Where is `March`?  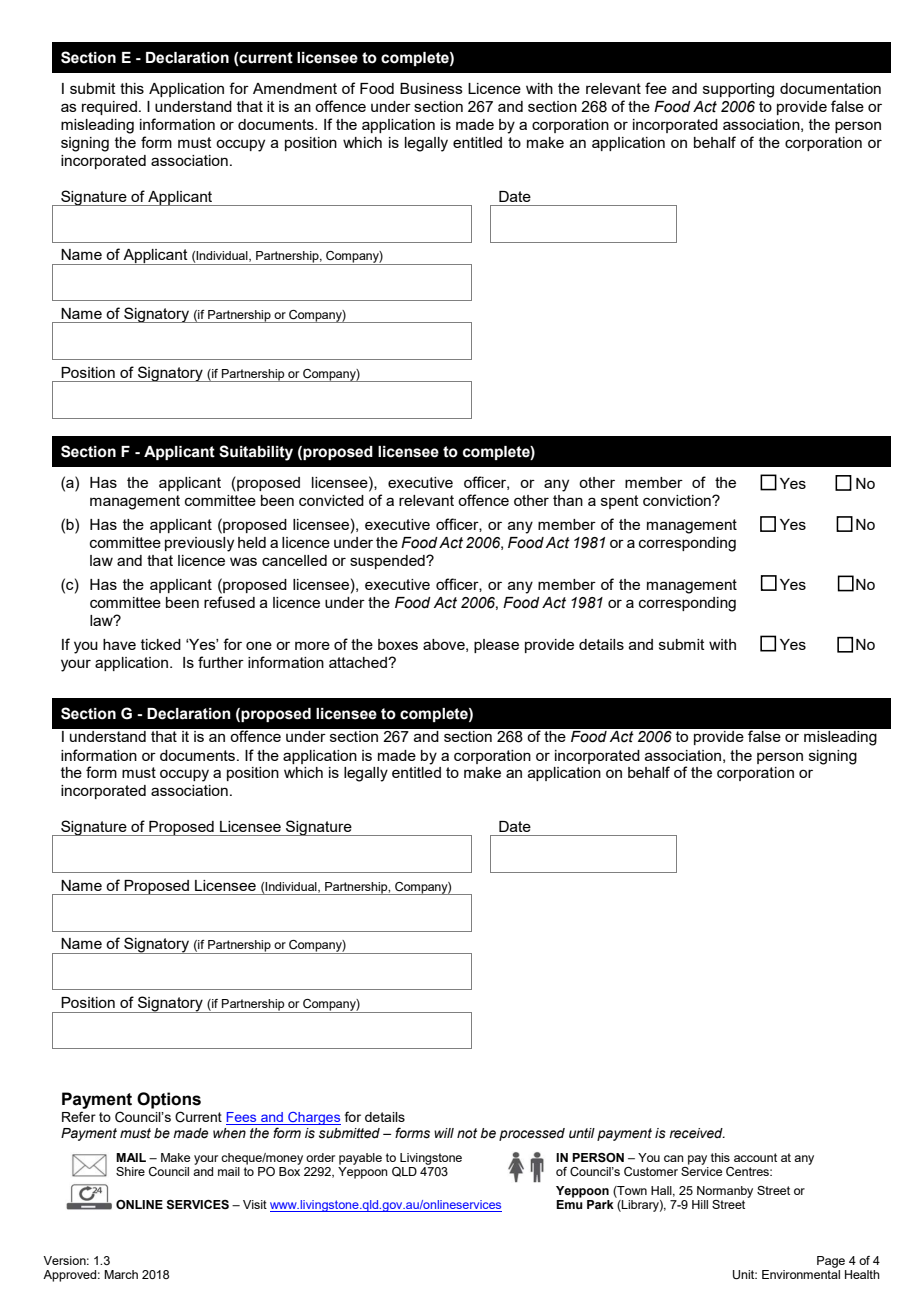
March is located at coordinates (121, 1274).
